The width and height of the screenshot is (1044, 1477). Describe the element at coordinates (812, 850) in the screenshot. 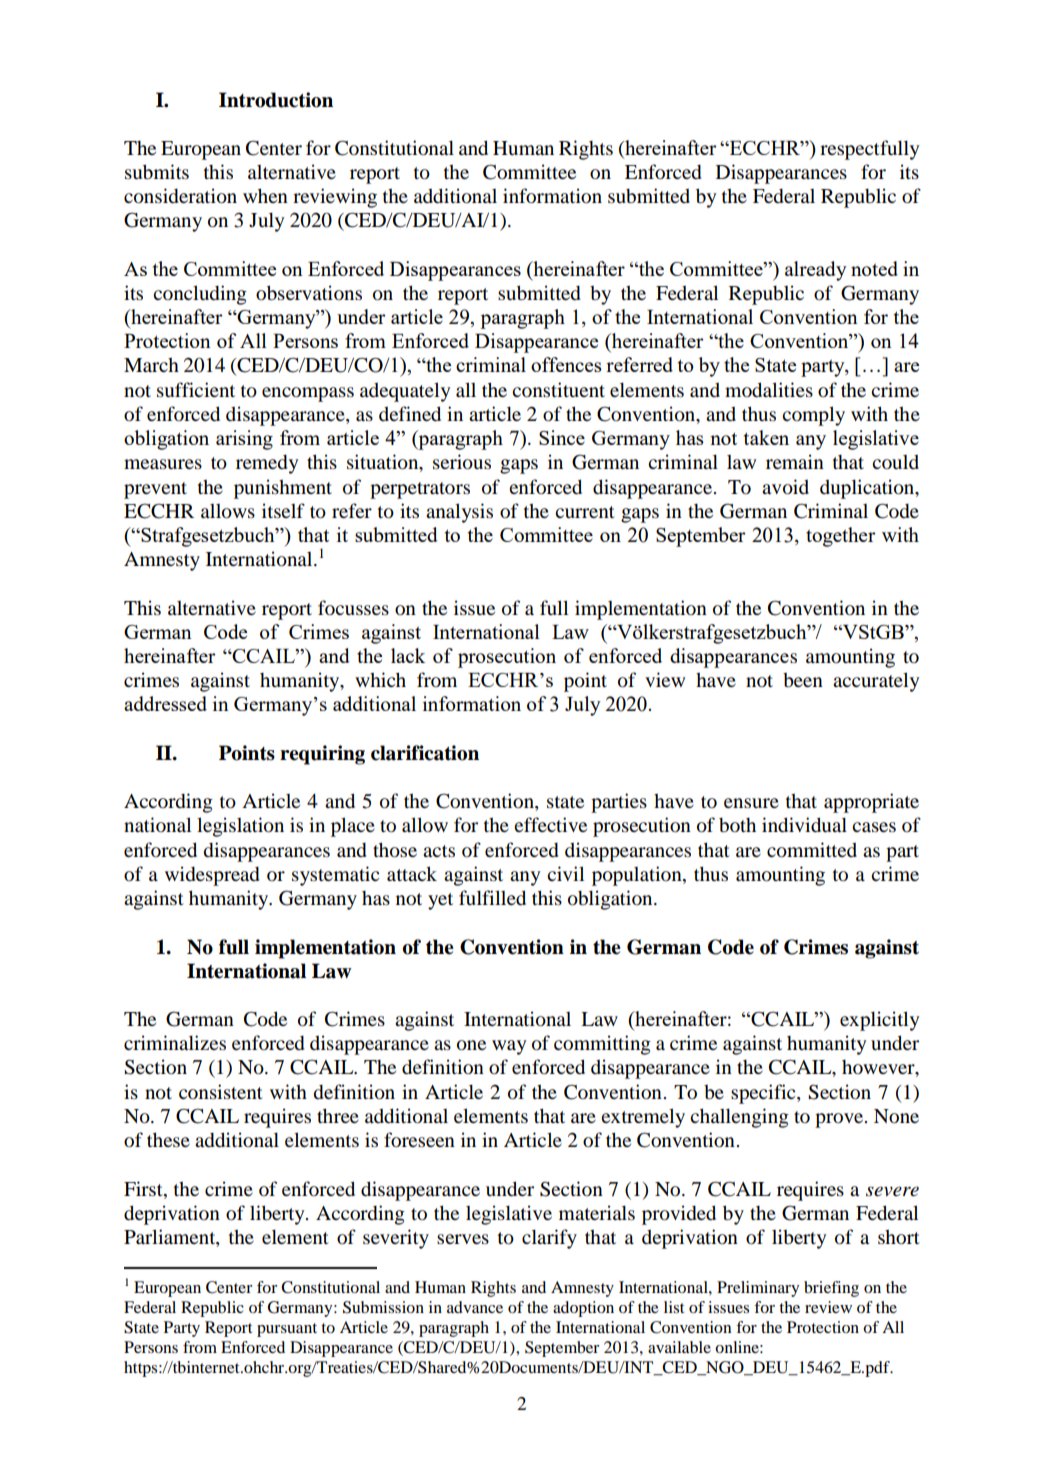

I see `committed` at that location.
